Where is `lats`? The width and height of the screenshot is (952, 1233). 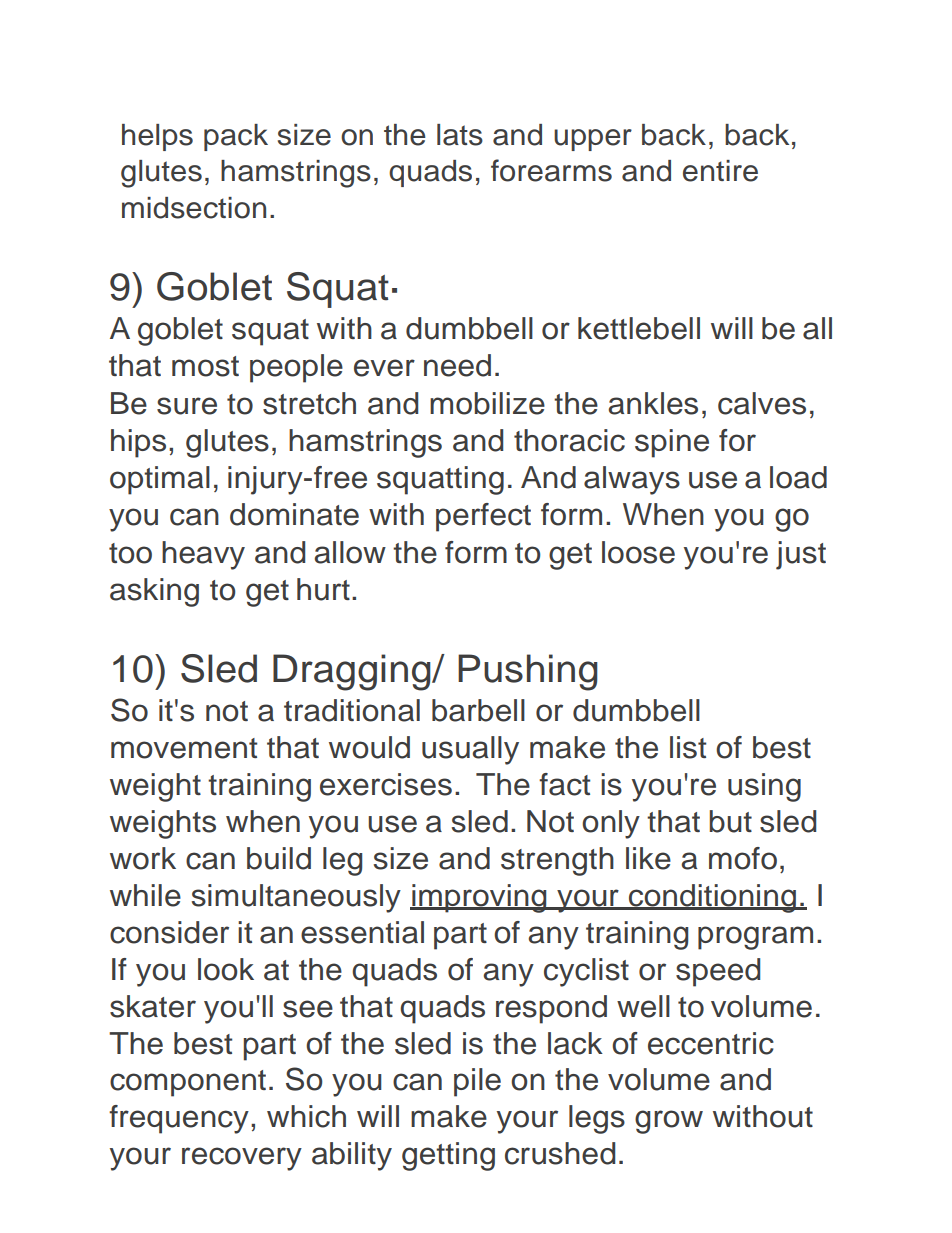
lats is located at coordinates (460, 135).
